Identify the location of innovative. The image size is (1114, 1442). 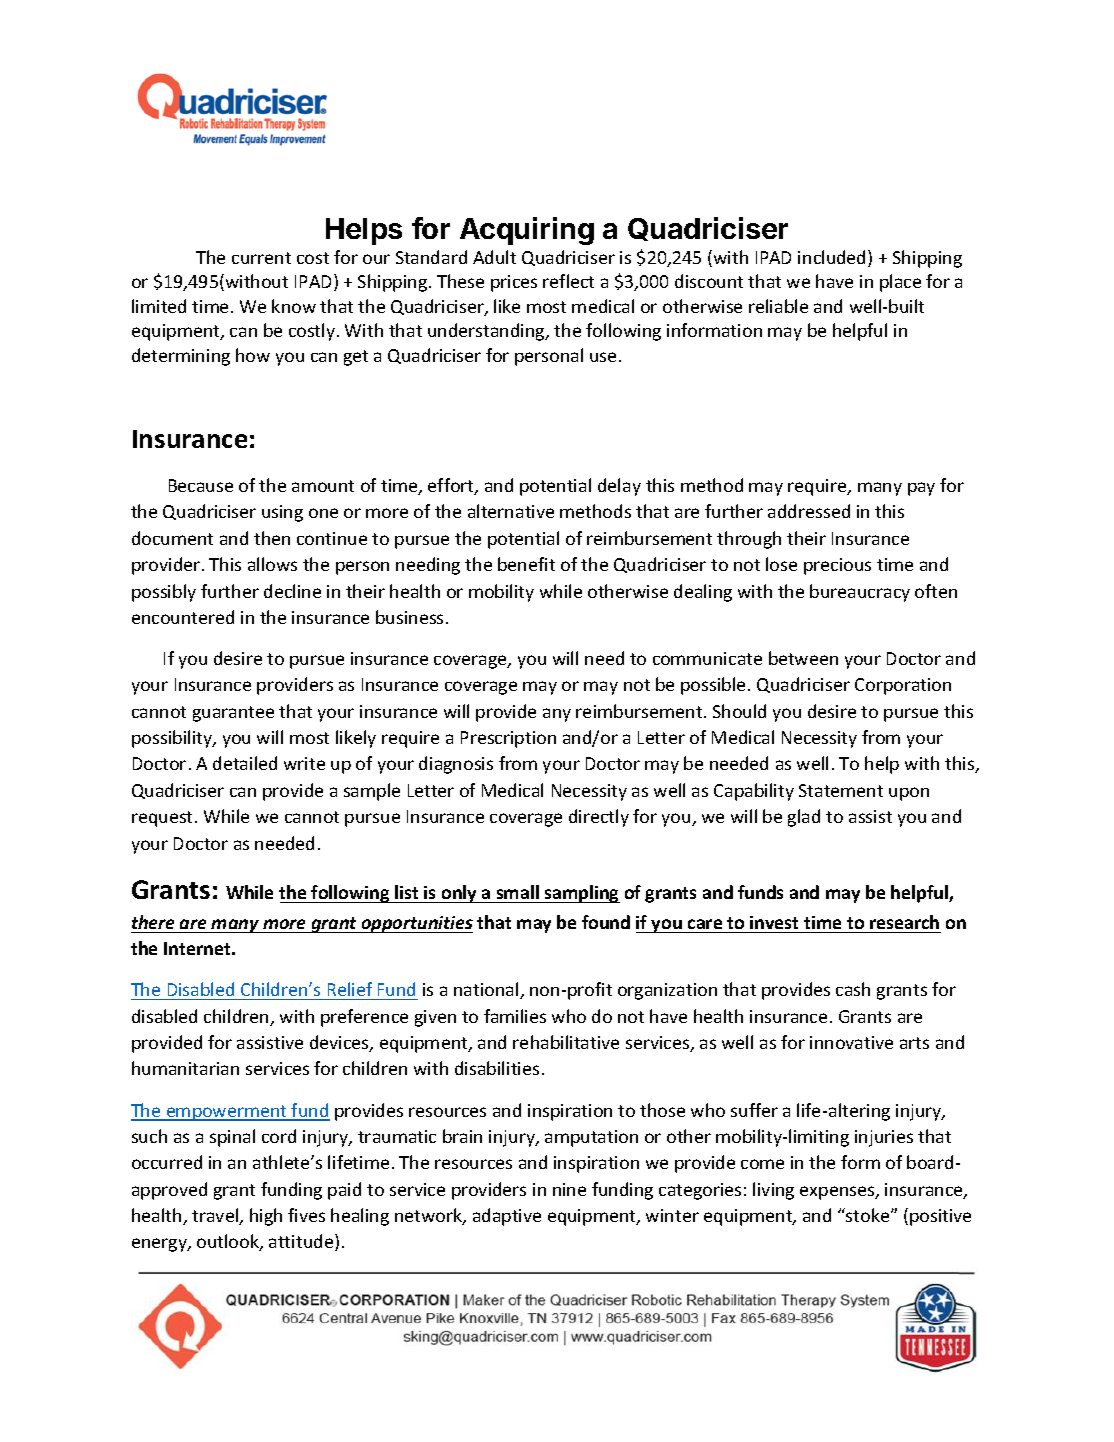
(851, 1042).
